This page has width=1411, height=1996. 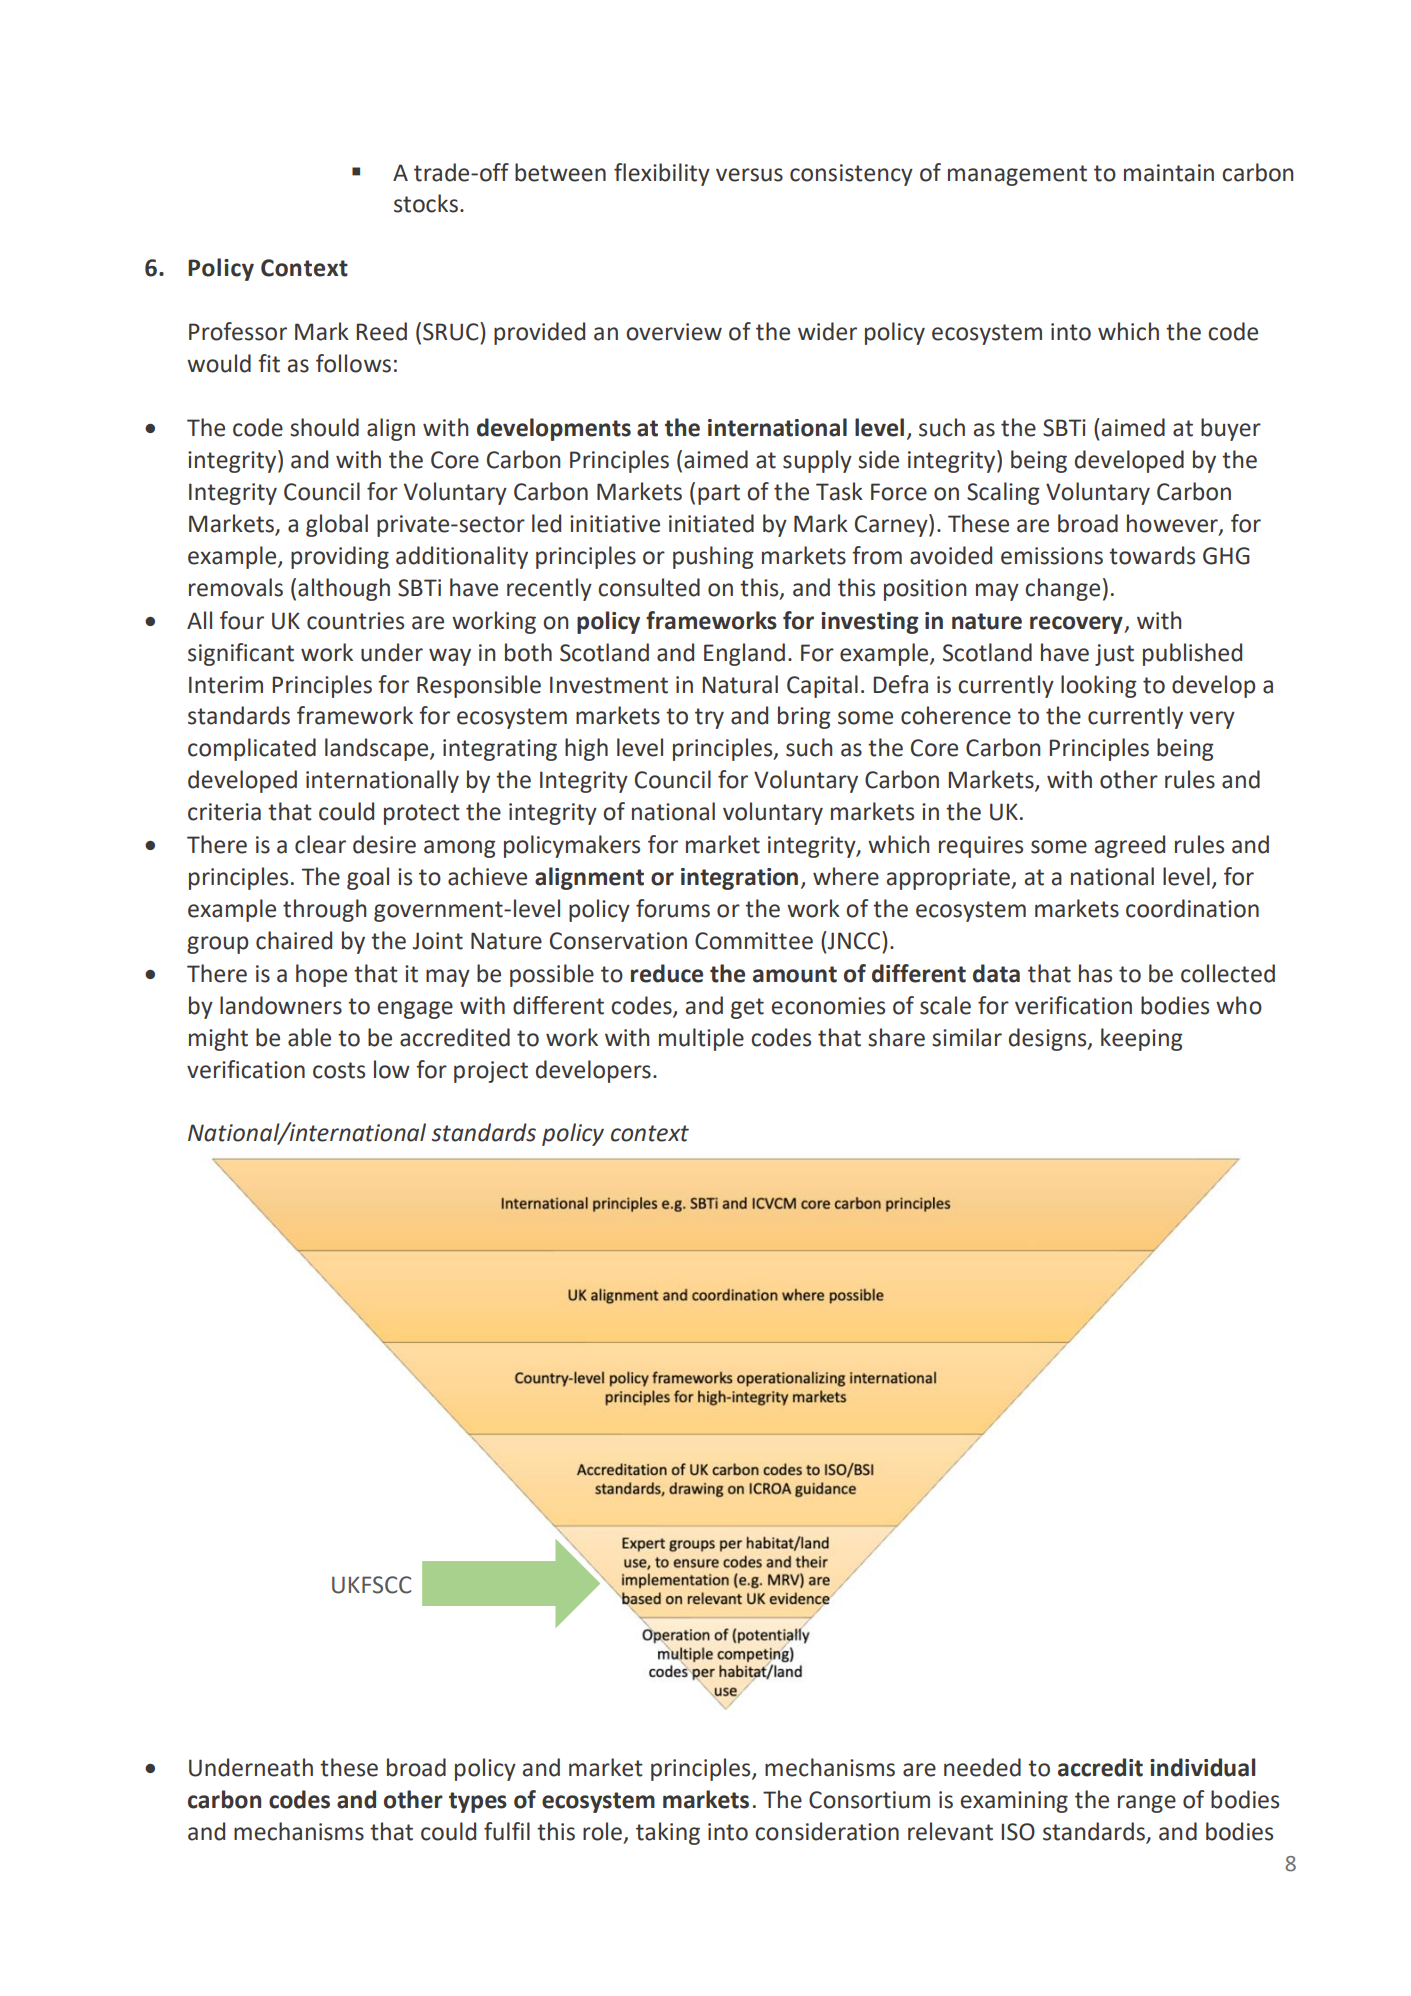 What do you see at coordinates (1095, 973) in the page?
I see `has` at bounding box center [1095, 973].
